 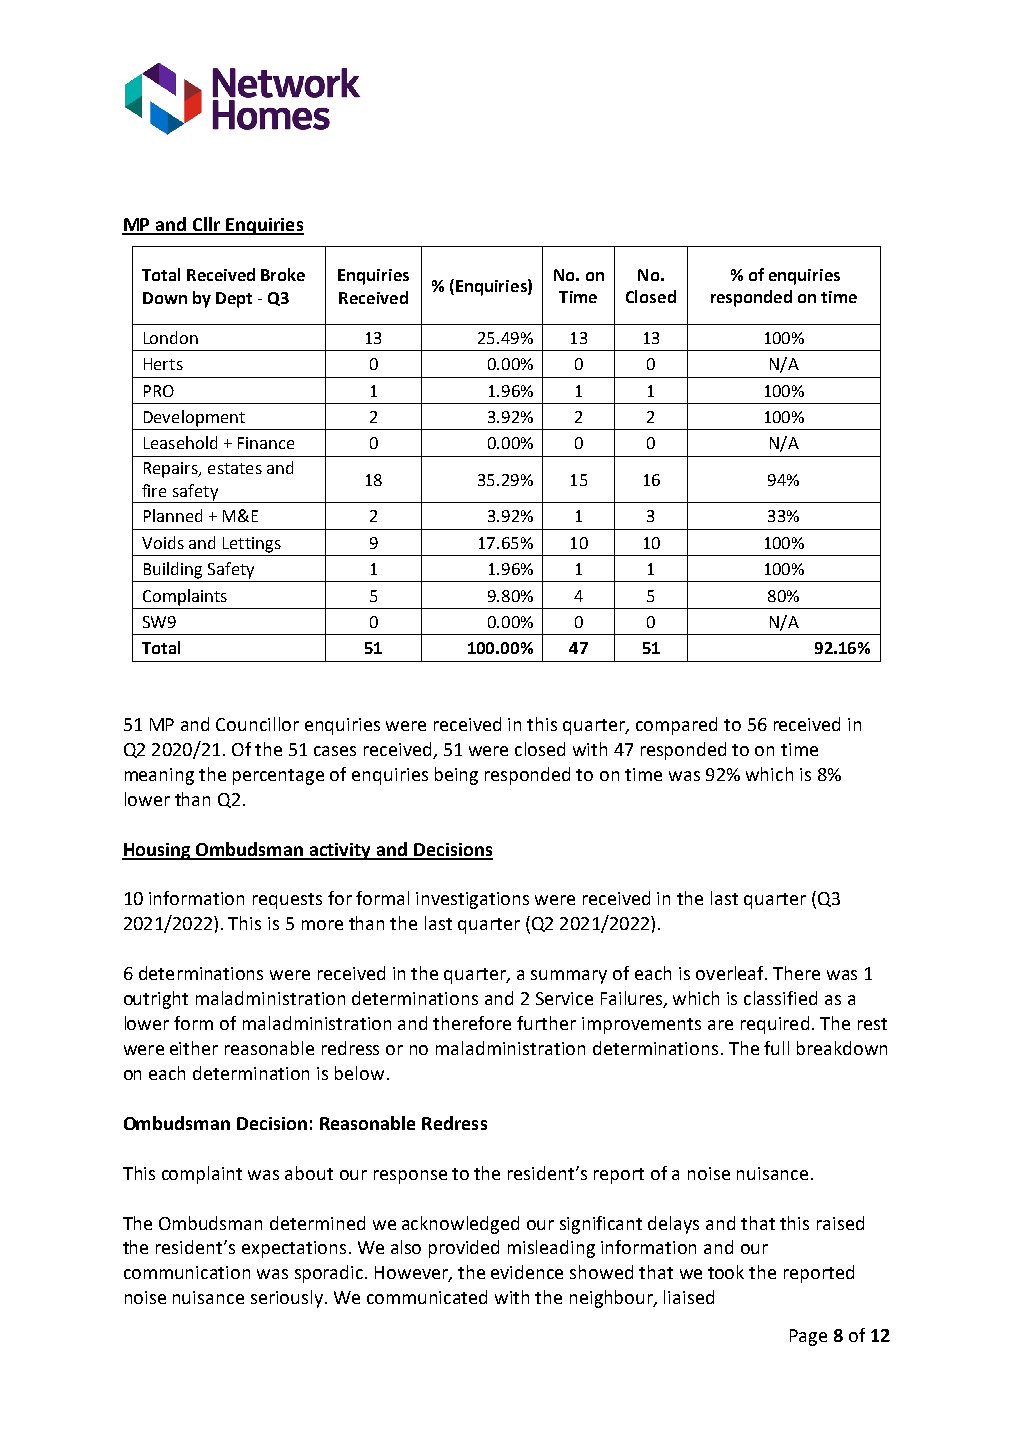 What do you see at coordinates (780, 998) in the image?
I see `classified` at bounding box center [780, 998].
